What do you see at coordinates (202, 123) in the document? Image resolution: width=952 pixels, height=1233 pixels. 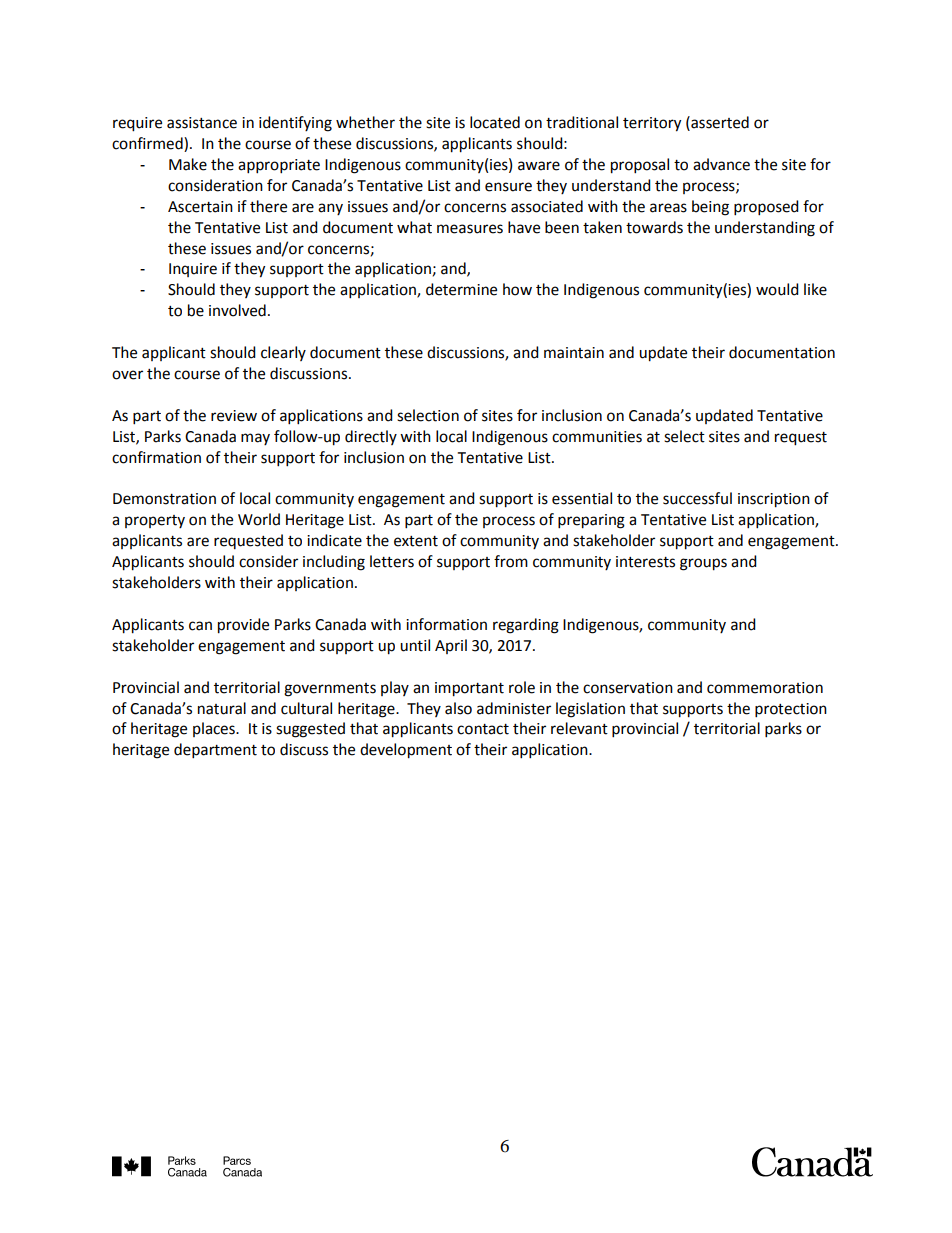 I see `assistance` at bounding box center [202, 123].
